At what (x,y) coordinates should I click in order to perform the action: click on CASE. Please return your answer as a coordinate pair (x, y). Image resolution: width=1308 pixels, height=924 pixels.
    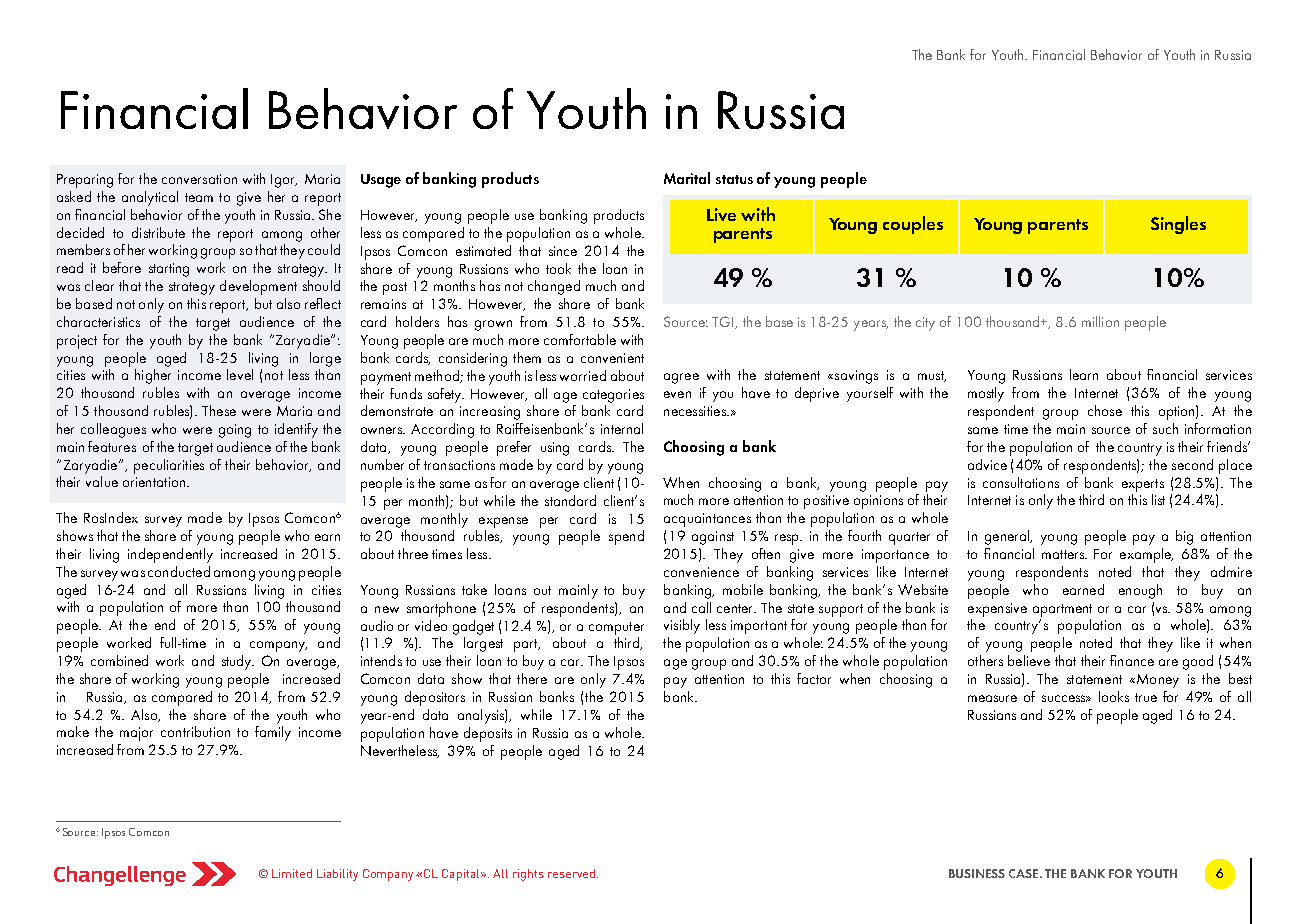
    Looking at the image, I should click on (1025, 873).
